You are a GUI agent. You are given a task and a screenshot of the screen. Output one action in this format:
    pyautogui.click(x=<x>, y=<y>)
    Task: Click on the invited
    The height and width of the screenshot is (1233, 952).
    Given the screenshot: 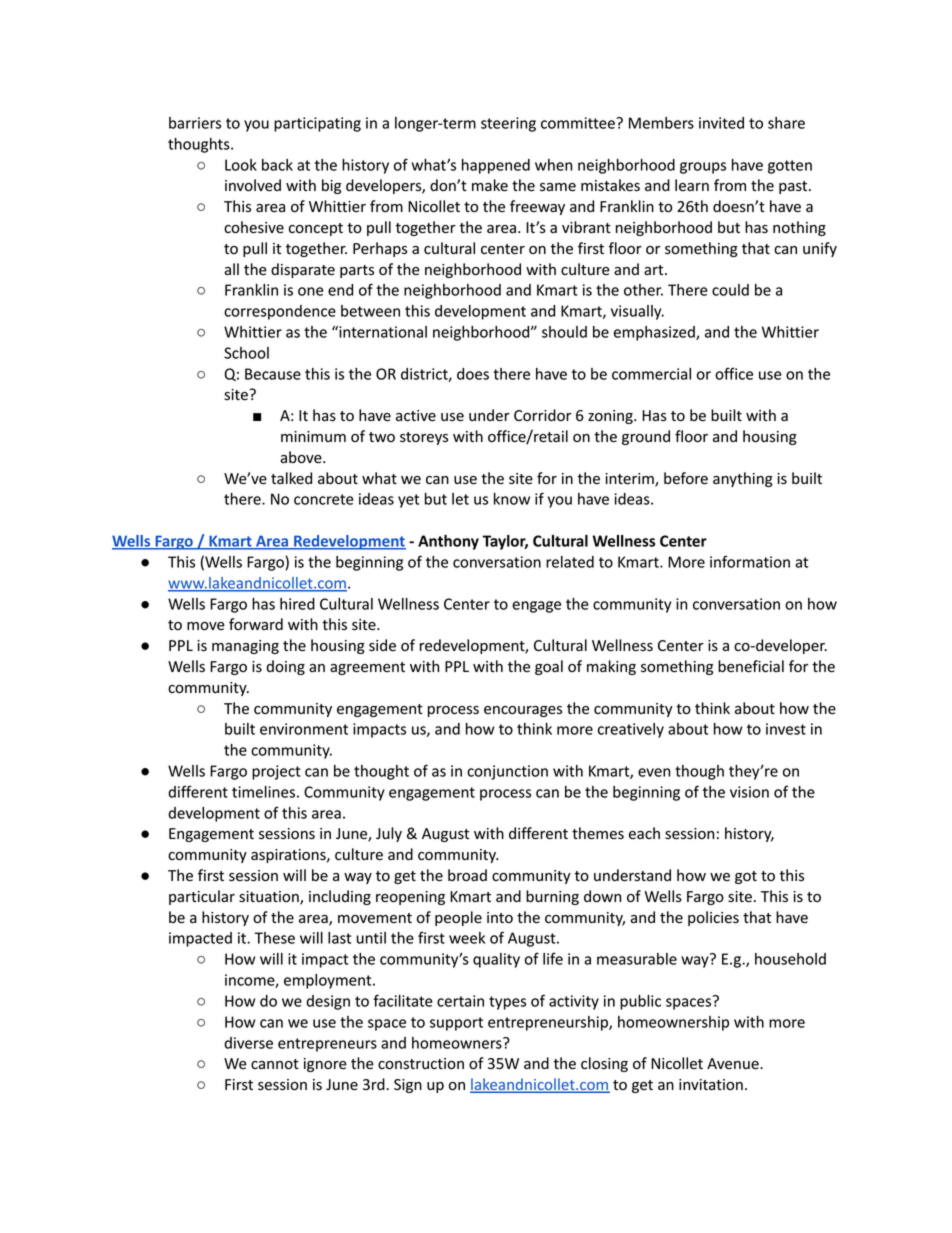 What is the action you would take?
    pyautogui.click(x=721, y=123)
